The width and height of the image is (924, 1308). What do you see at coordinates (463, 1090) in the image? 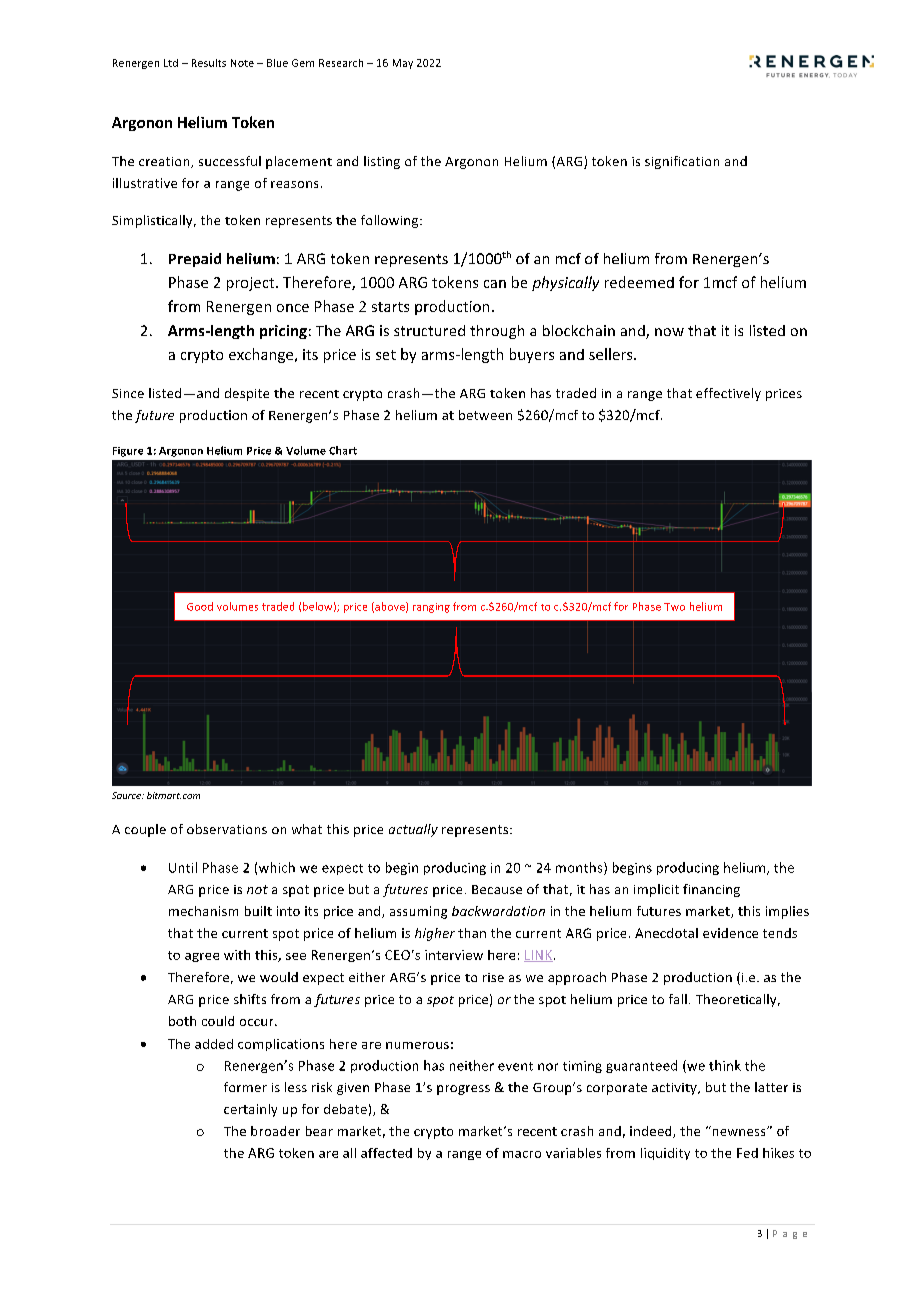
I see `progress` at bounding box center [463, 1090].
